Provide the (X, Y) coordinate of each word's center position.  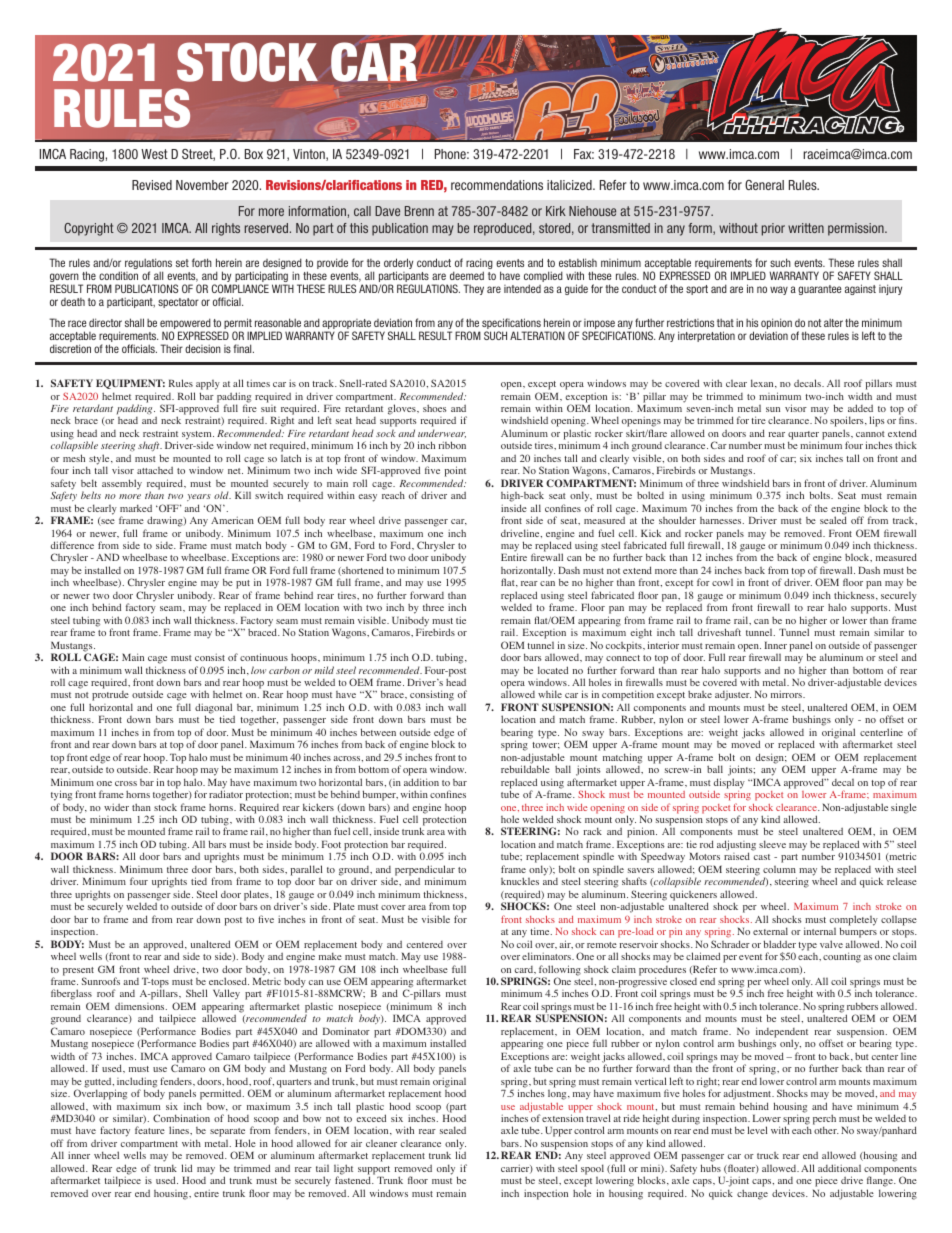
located (553, 670)
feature (150, 1130)
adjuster (733, 696)
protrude (109, 697)
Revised (152, 185)
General (764, 185)
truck (768, 1155)
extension (563, 1118)
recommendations (497, 185)
